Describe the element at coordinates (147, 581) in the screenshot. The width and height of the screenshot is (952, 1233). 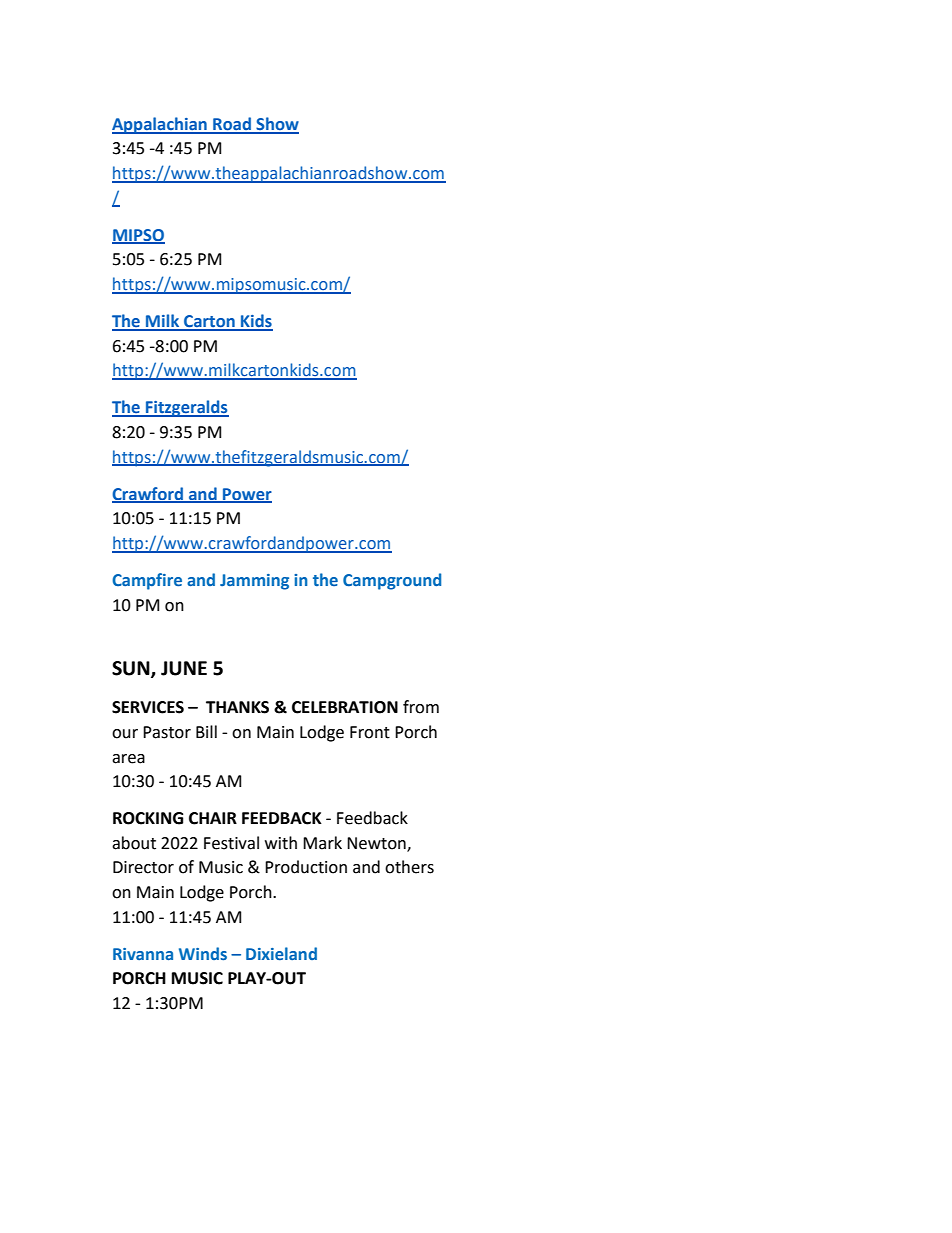
I see `Campfire` at that location.
